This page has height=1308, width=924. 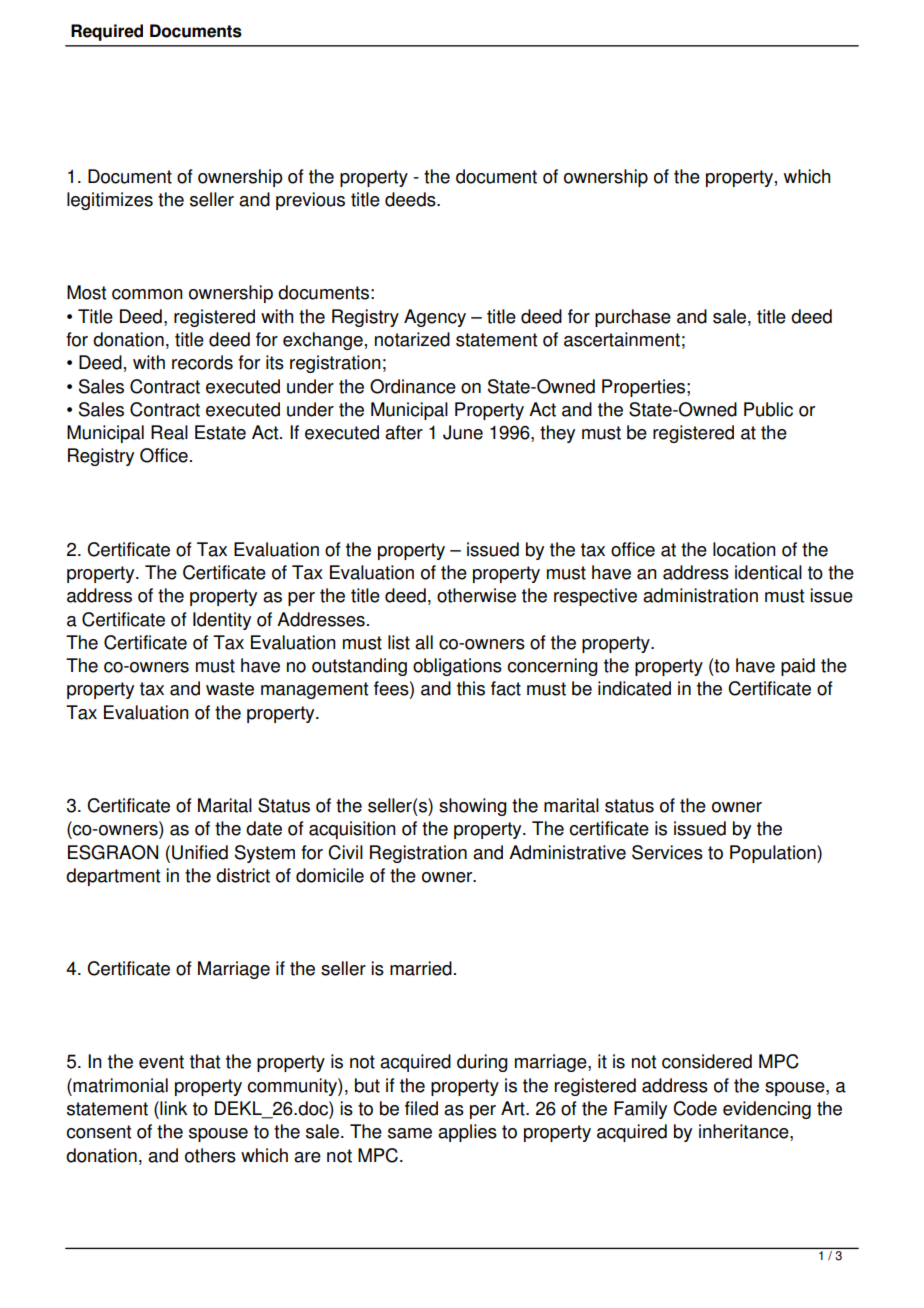 I want to click on Agency, so click(x=435, y=318).
